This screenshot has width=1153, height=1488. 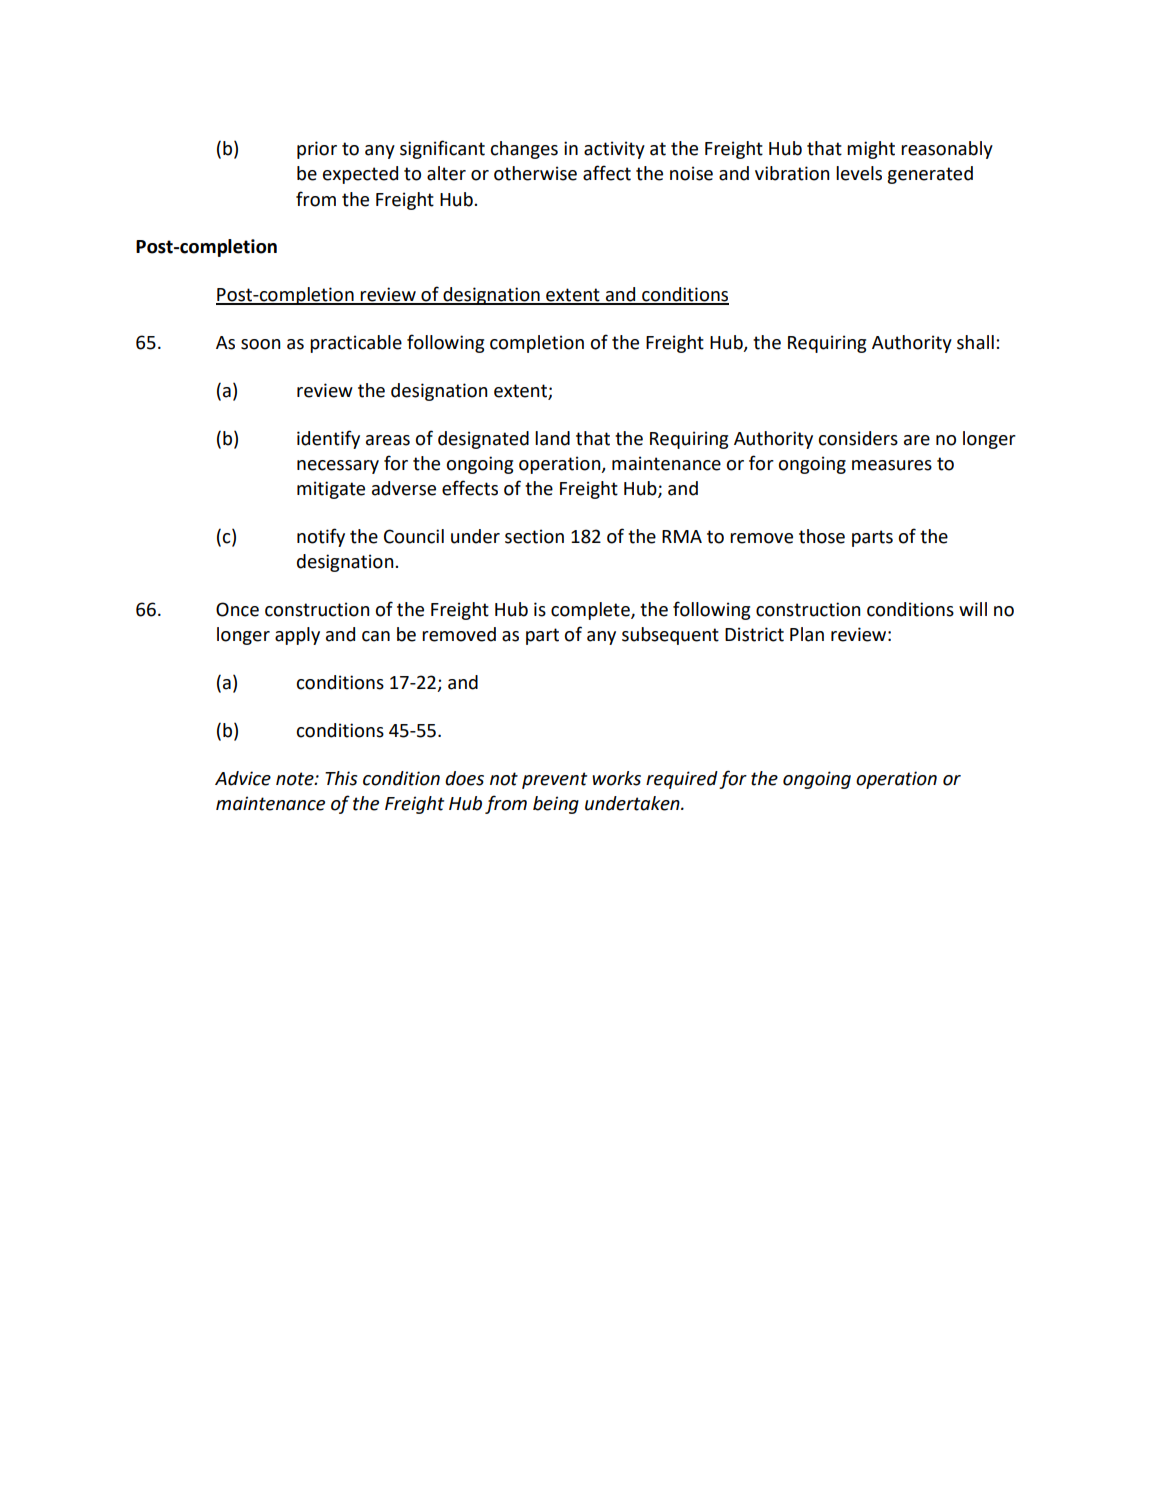 What do you see at coordinates (859, 173) in the screenshot?
I see `levels` at bounding box center [859, 173].
